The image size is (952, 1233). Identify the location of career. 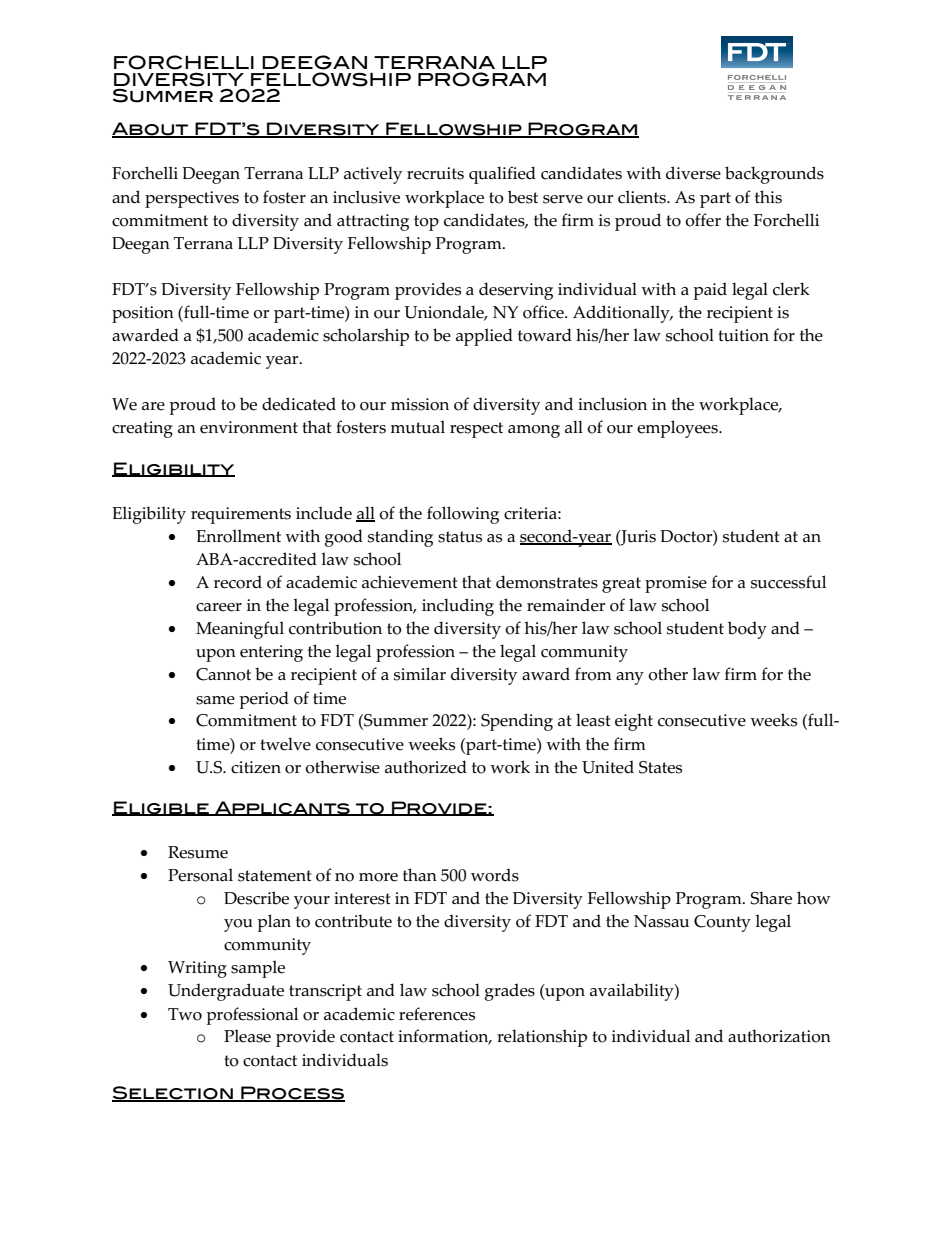
(219, 607).
